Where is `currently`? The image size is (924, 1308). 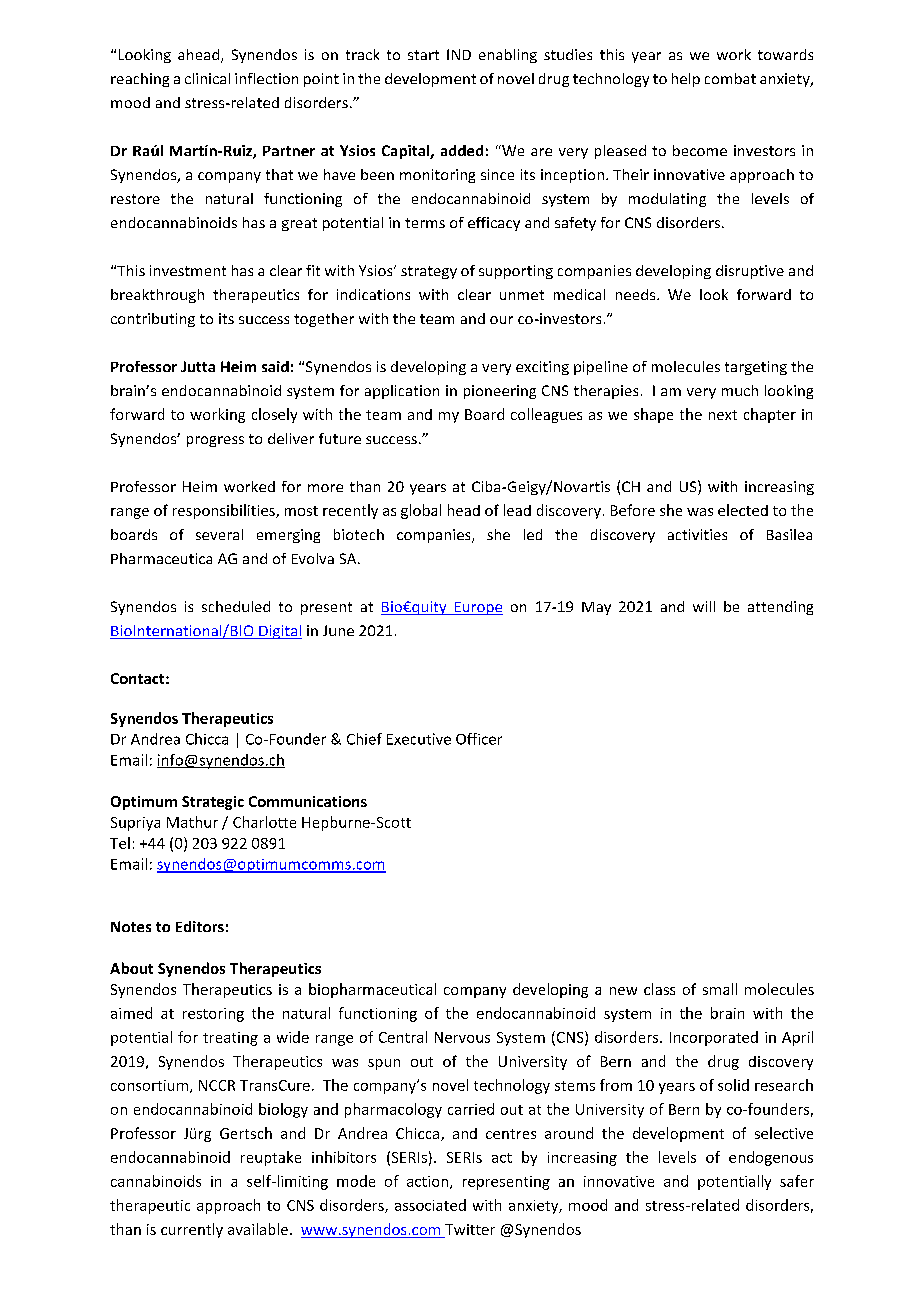
currently is located at coordinates (192, 1230).
